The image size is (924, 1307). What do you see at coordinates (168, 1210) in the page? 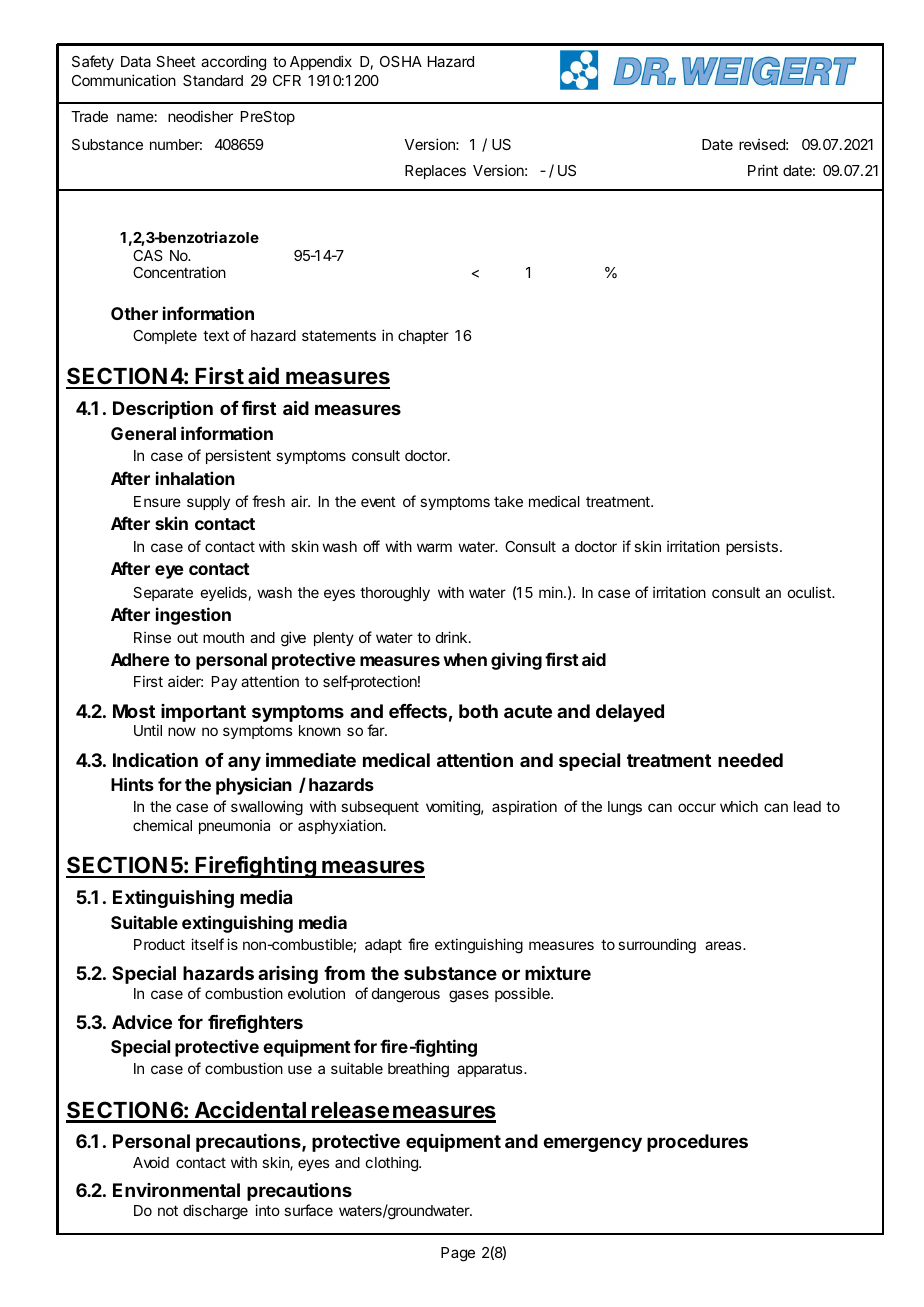
I see `not` at bounding box center [168, 1210].
